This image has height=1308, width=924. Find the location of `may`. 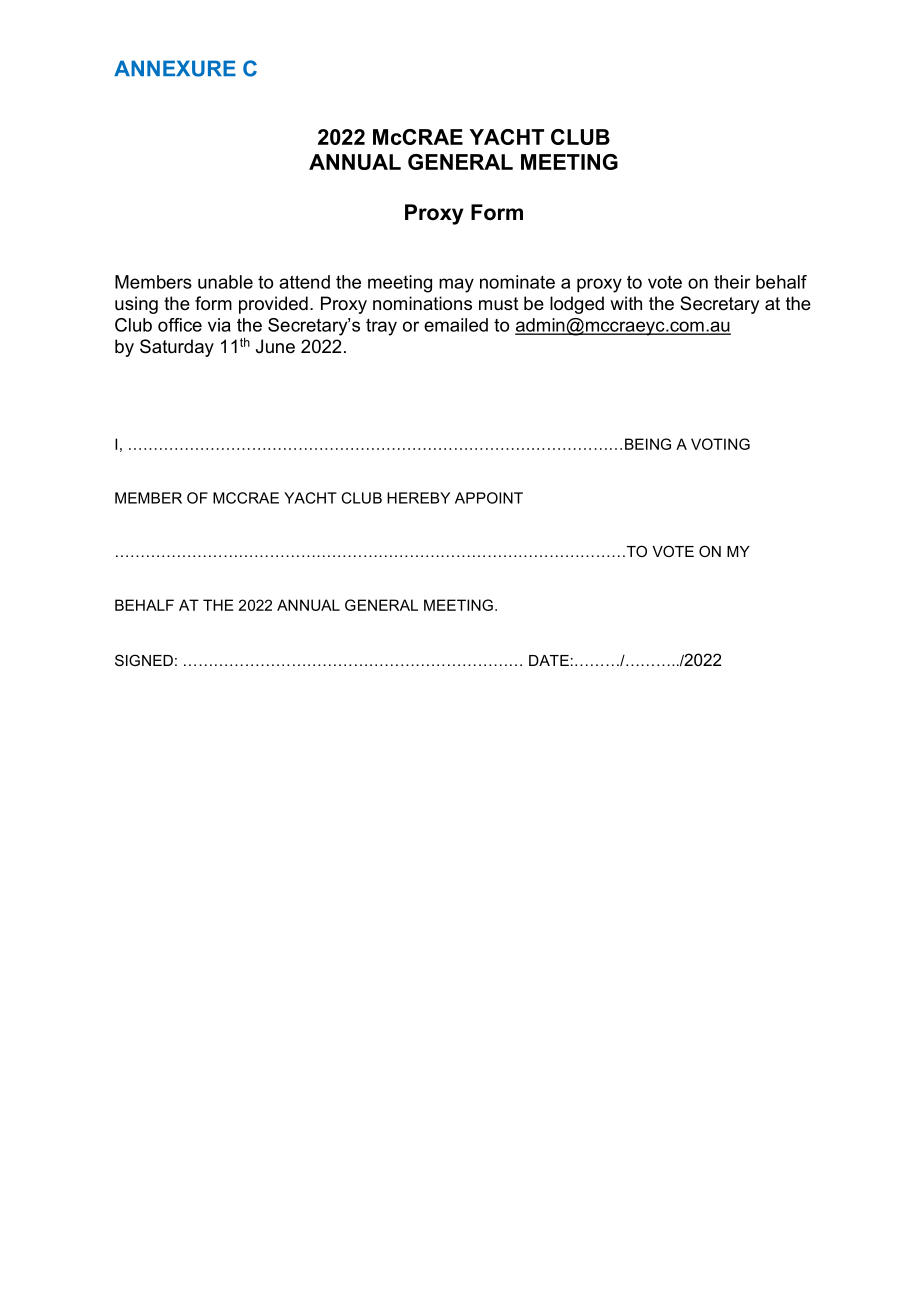

may is located at coordinates (456, 285).
